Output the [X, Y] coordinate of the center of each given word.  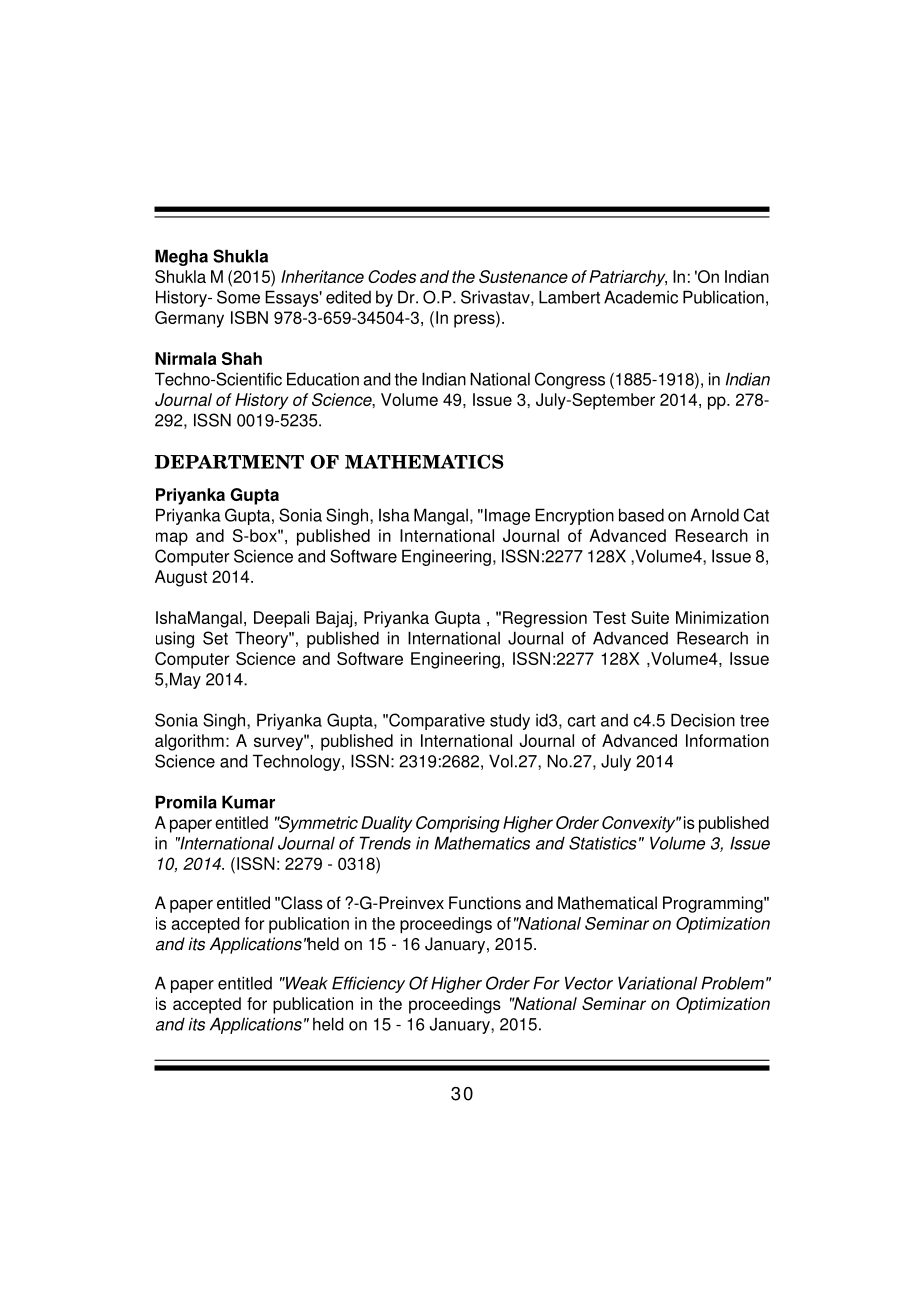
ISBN [249, 317]
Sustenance [523, 276]
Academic [641, 297]
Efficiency [368, 984]
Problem [732, 983]
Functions [485, 903]
